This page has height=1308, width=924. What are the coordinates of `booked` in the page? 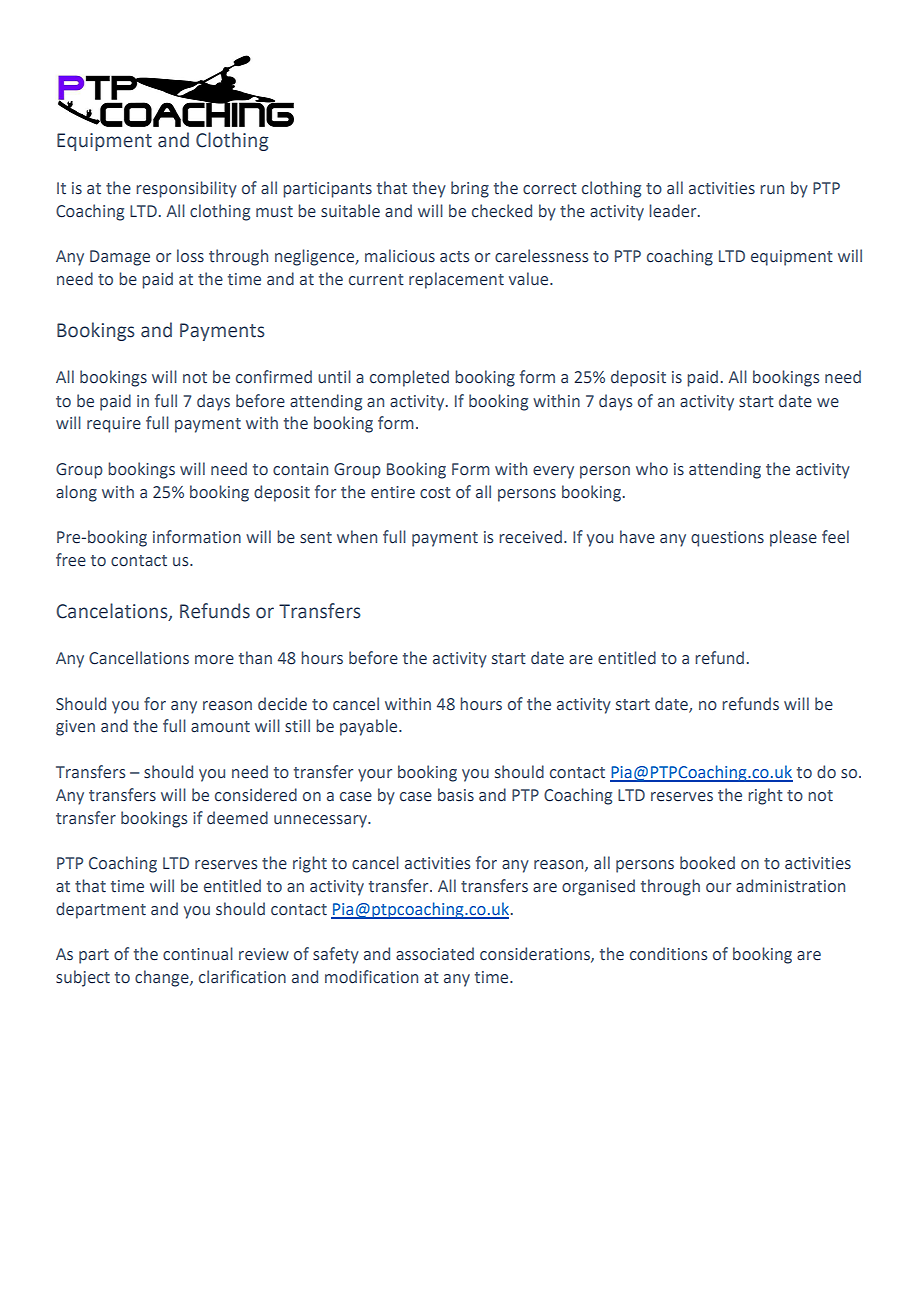 It's located at (707, 863).
